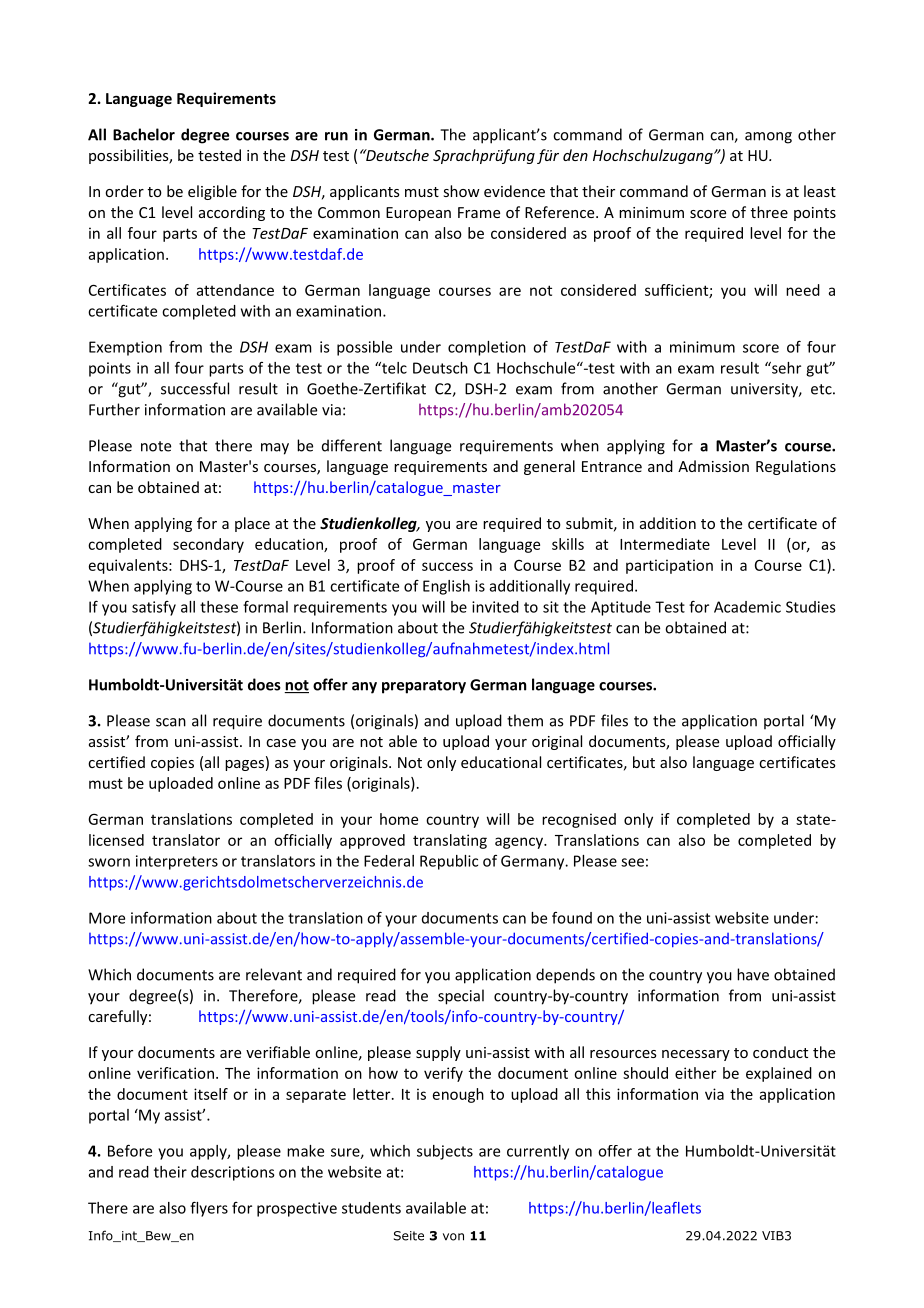 This screenshot has width=924, height=1308. Describe the element at coordinates (713, 466) in the screenshot. I see `Admission` at that location.
